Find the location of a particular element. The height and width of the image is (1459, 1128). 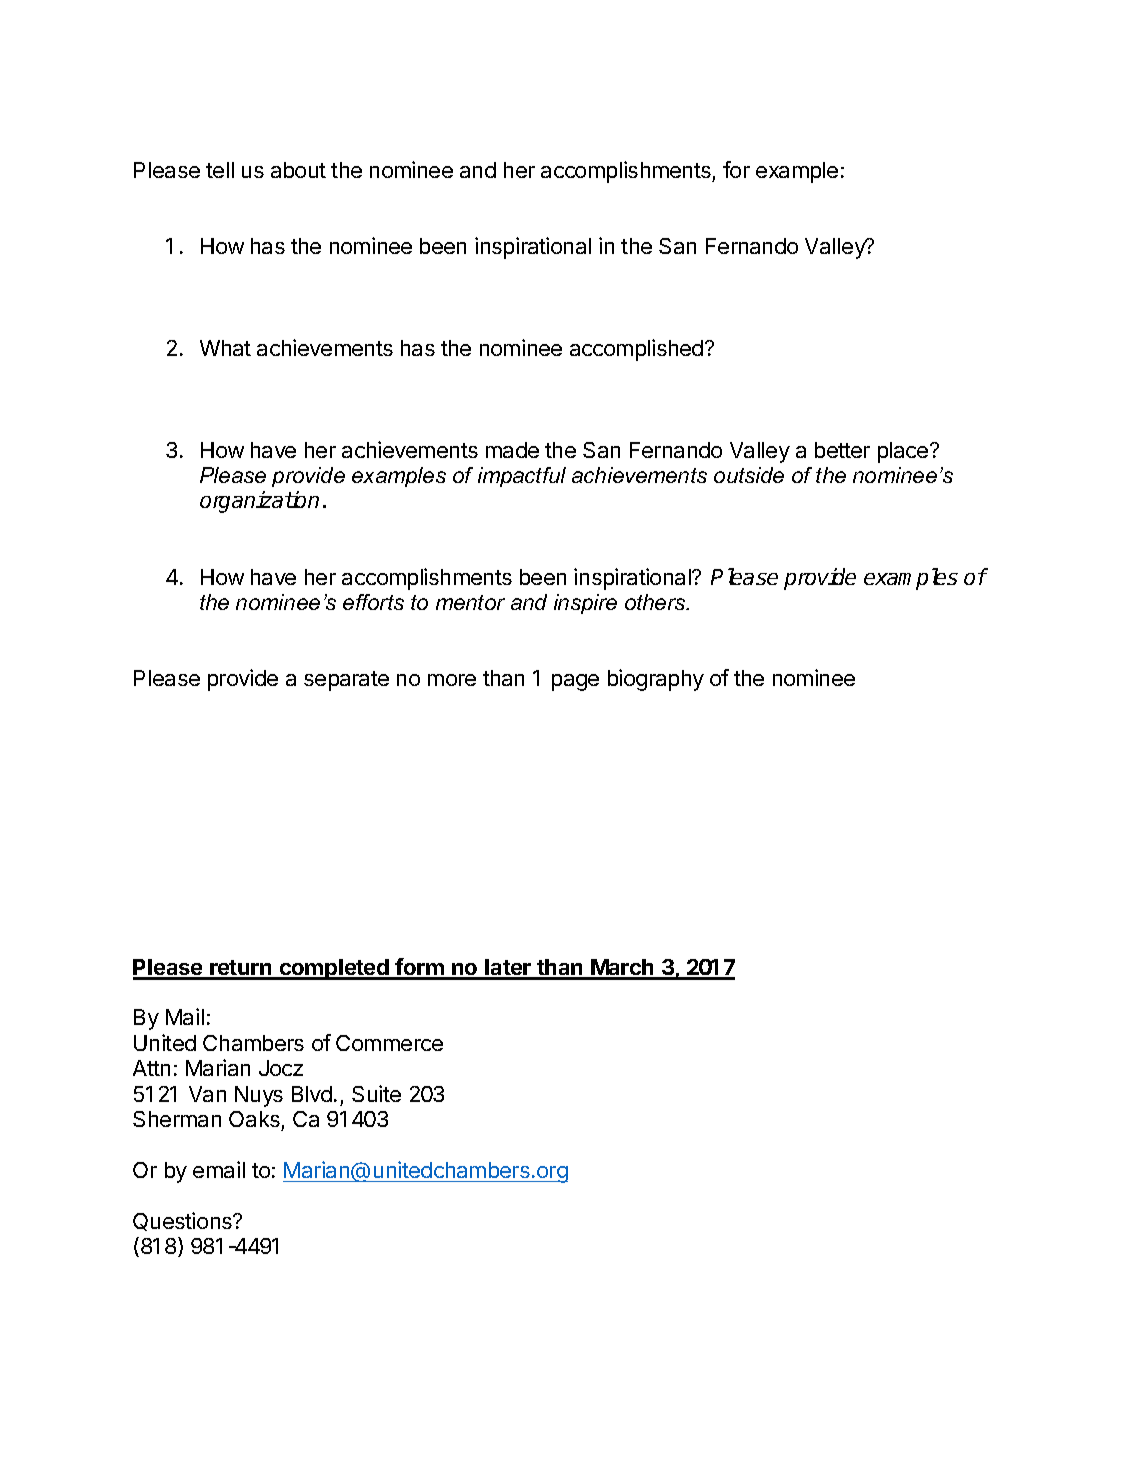

Questions is located at coordinates (183, 1221).
